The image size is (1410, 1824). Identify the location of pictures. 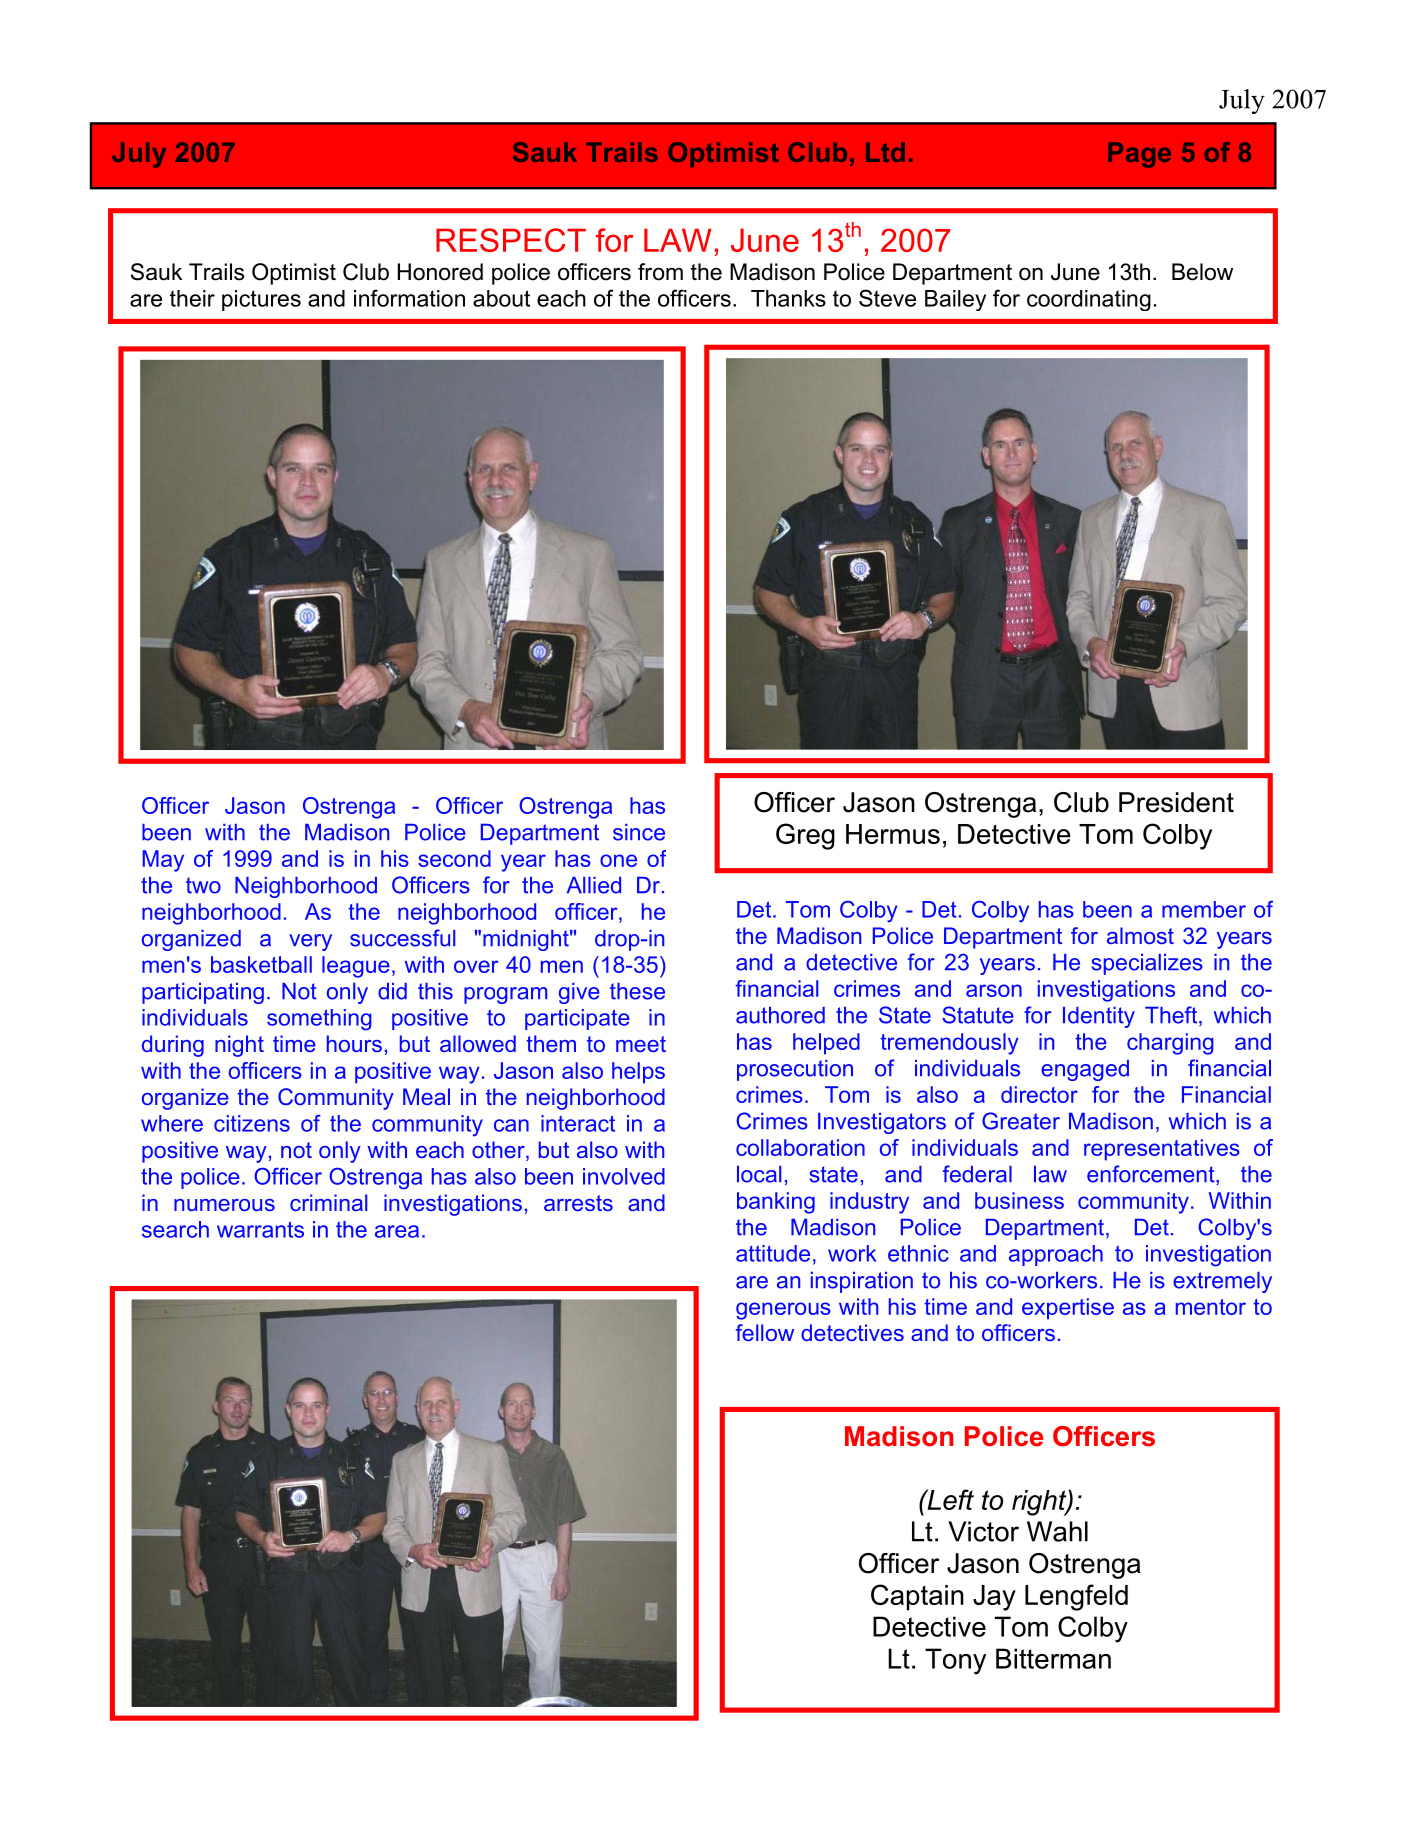
(261, 300).
